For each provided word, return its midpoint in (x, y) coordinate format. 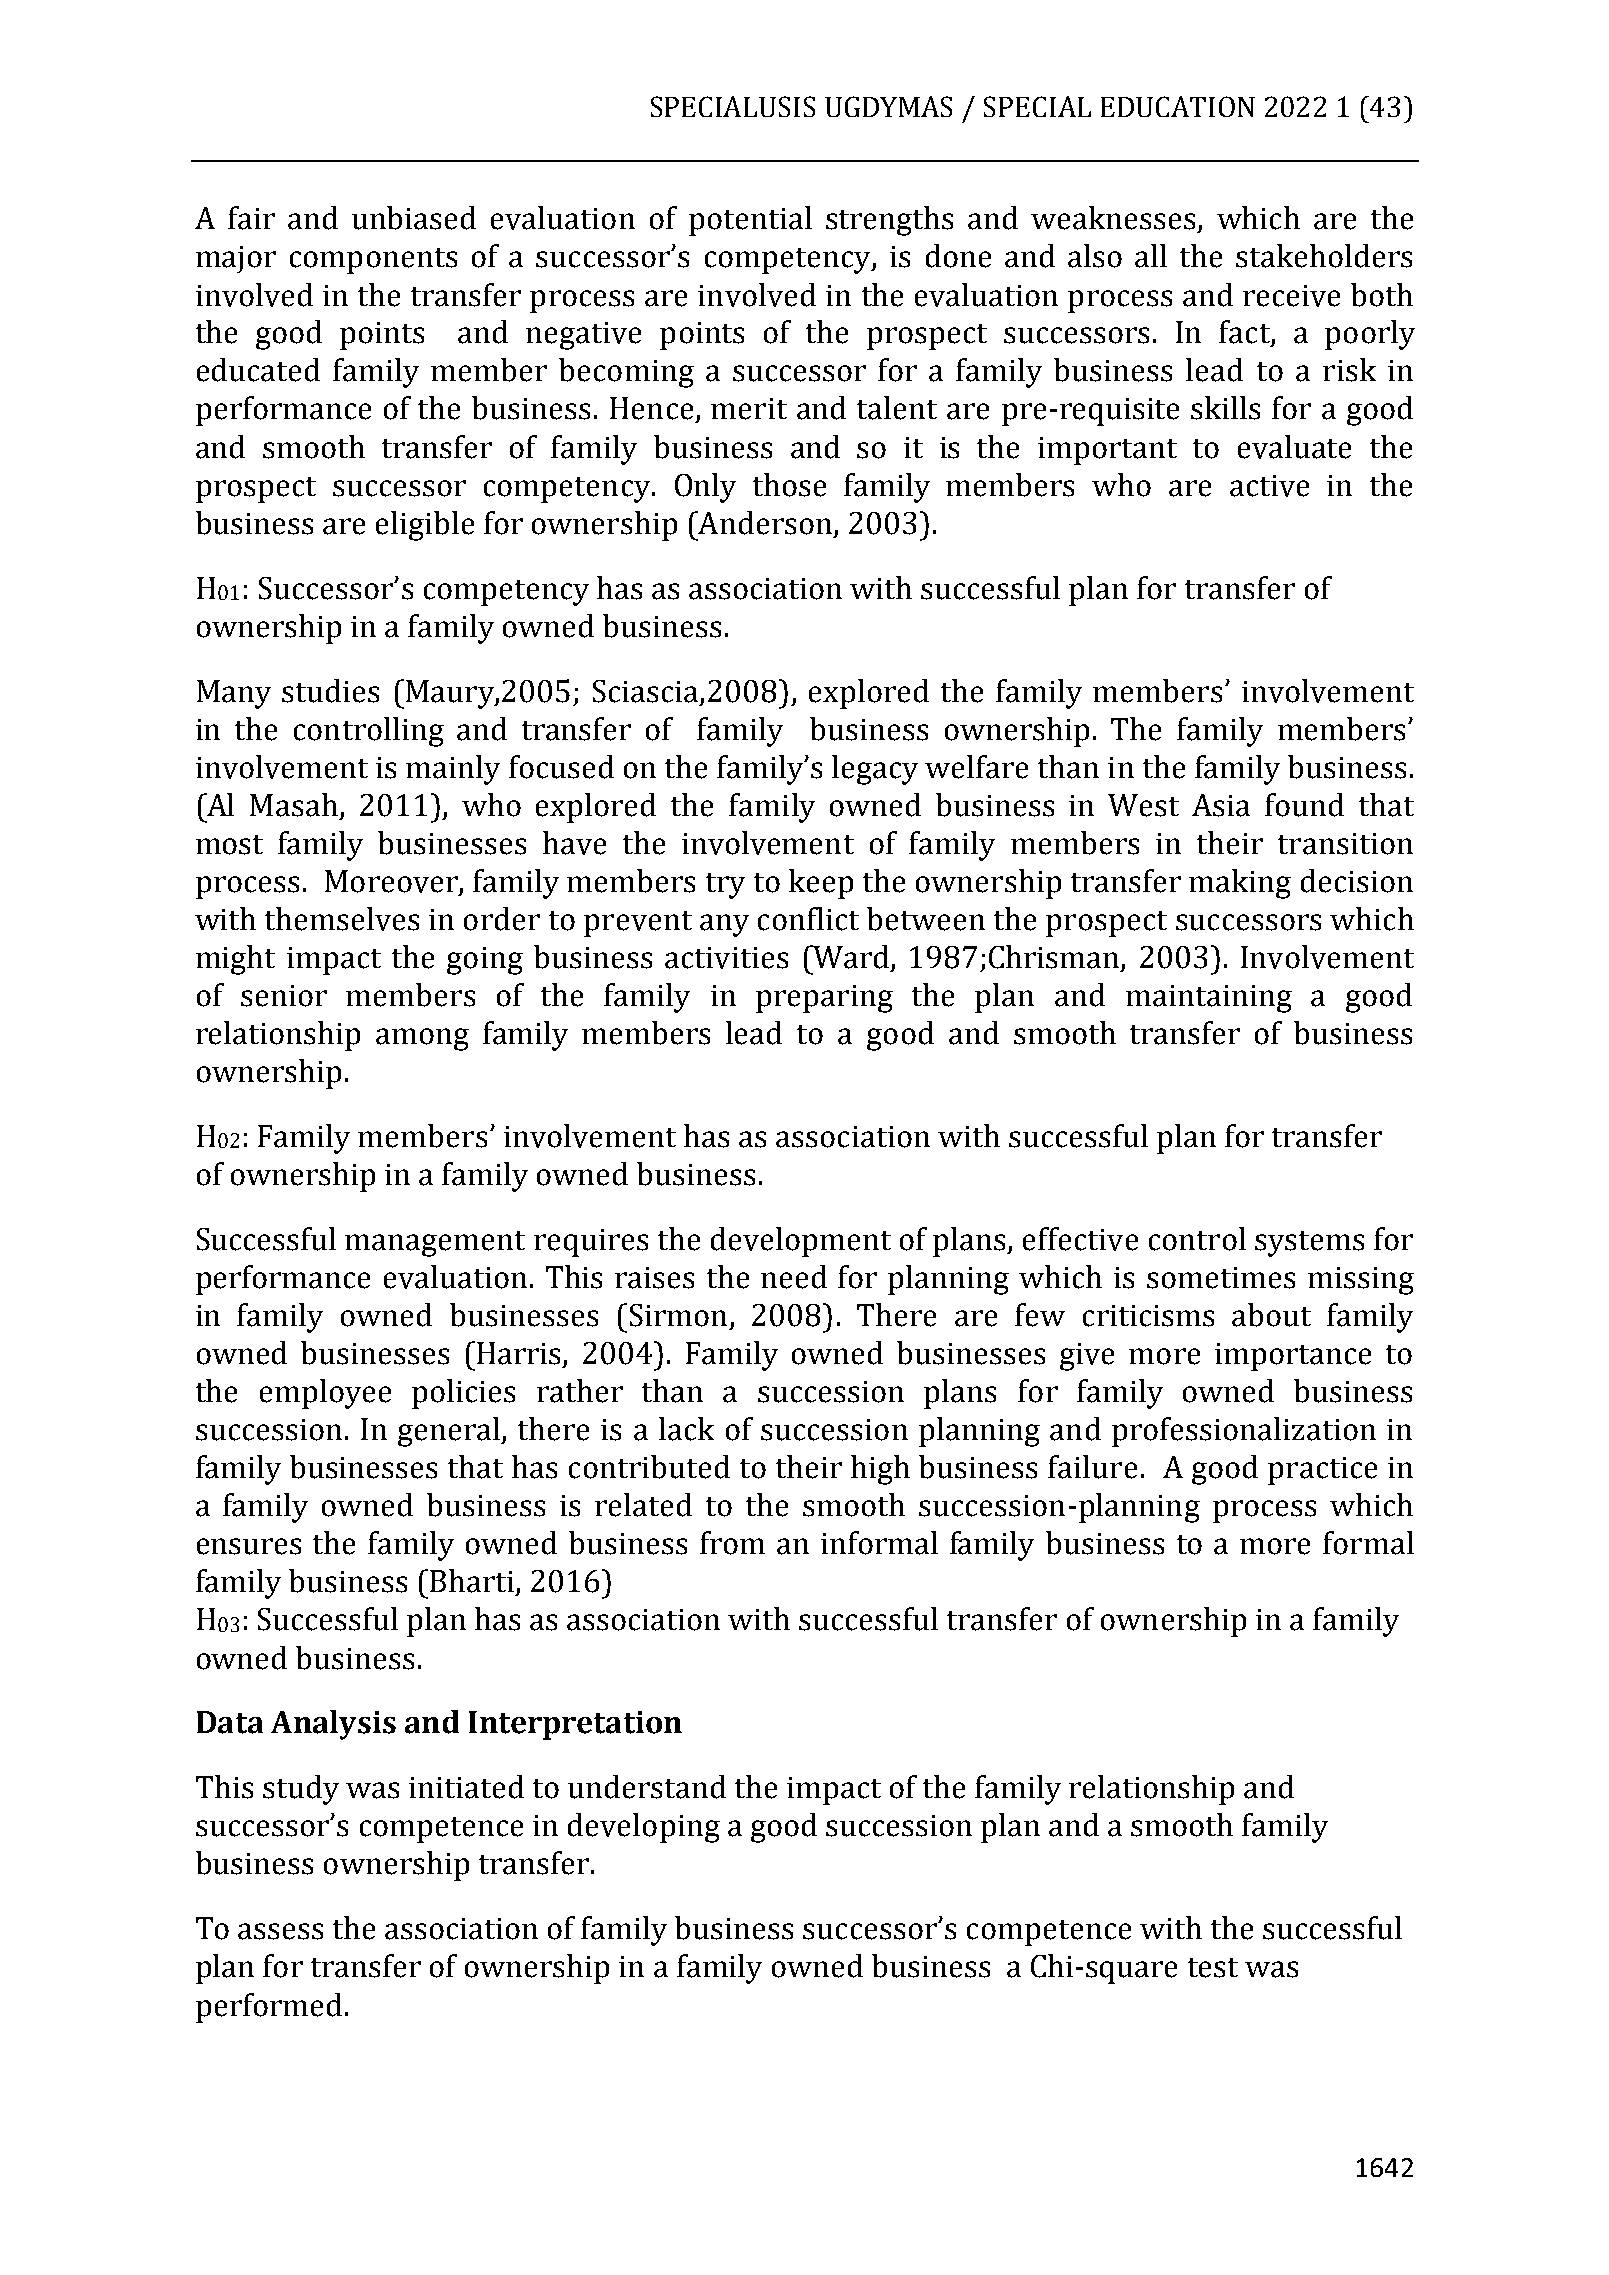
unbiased (414, 218)
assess (280, 1931)
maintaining (1209, 999)
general (450, 1432)
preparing (824, 999)
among (422, 1039)
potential (750, 221)
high (880, 1470)
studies (330, 691)
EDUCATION (1178, 106)
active (1269, 486)
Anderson (764, 523)
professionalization (1244, 1432)
